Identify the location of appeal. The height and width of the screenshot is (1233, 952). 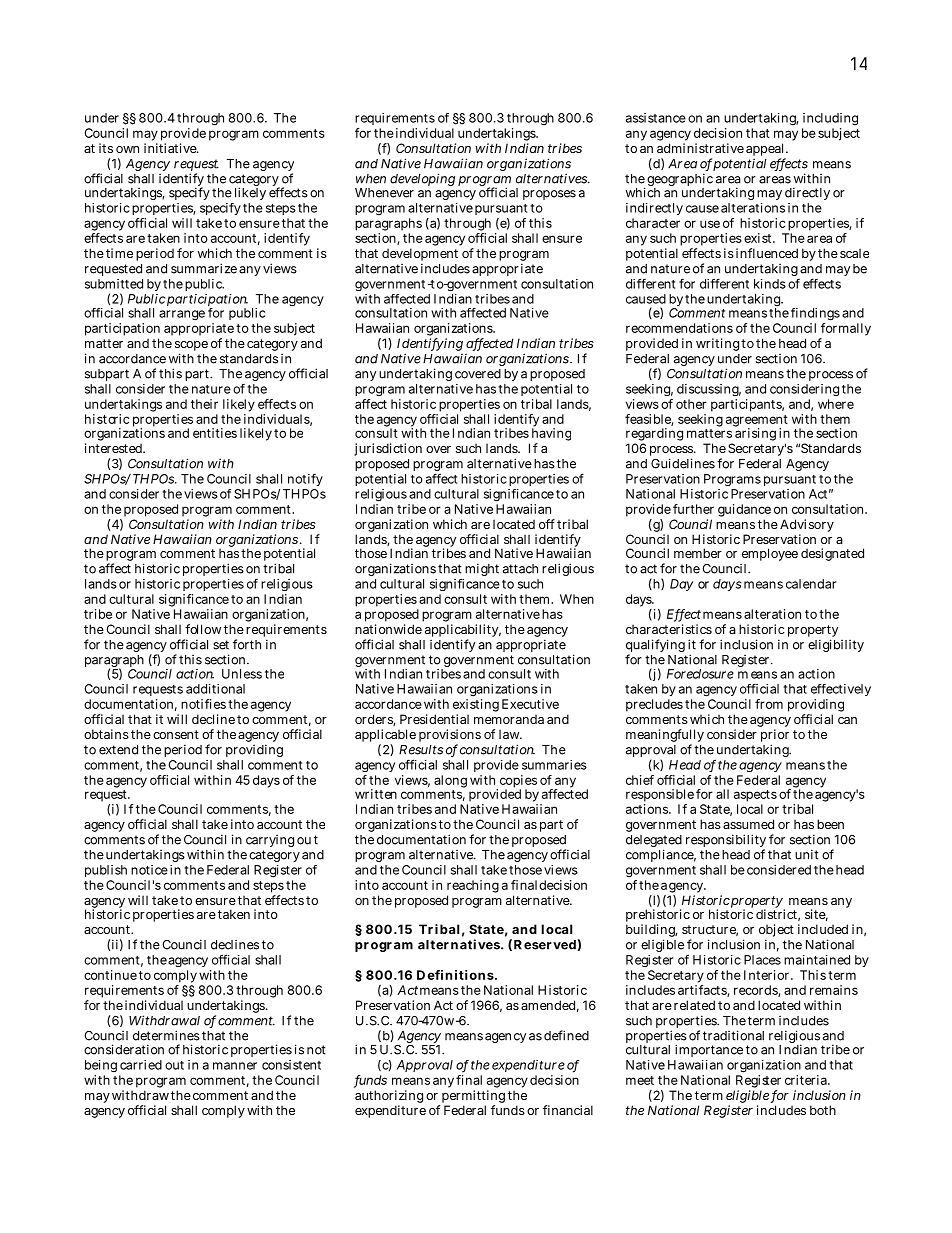
(766, 151).
